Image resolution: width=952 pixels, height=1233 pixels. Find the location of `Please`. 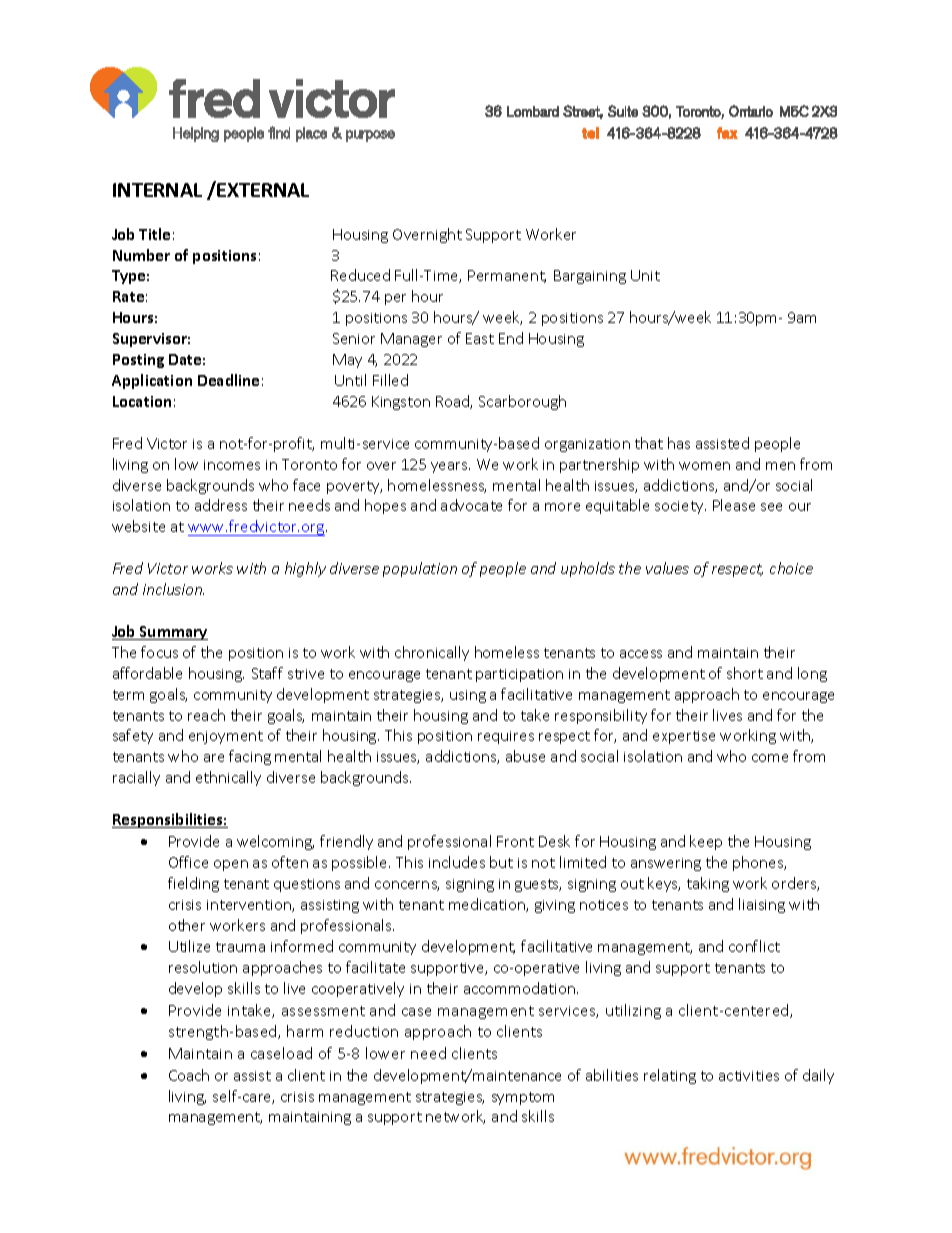

Please is located at coordinates (734, 505).
